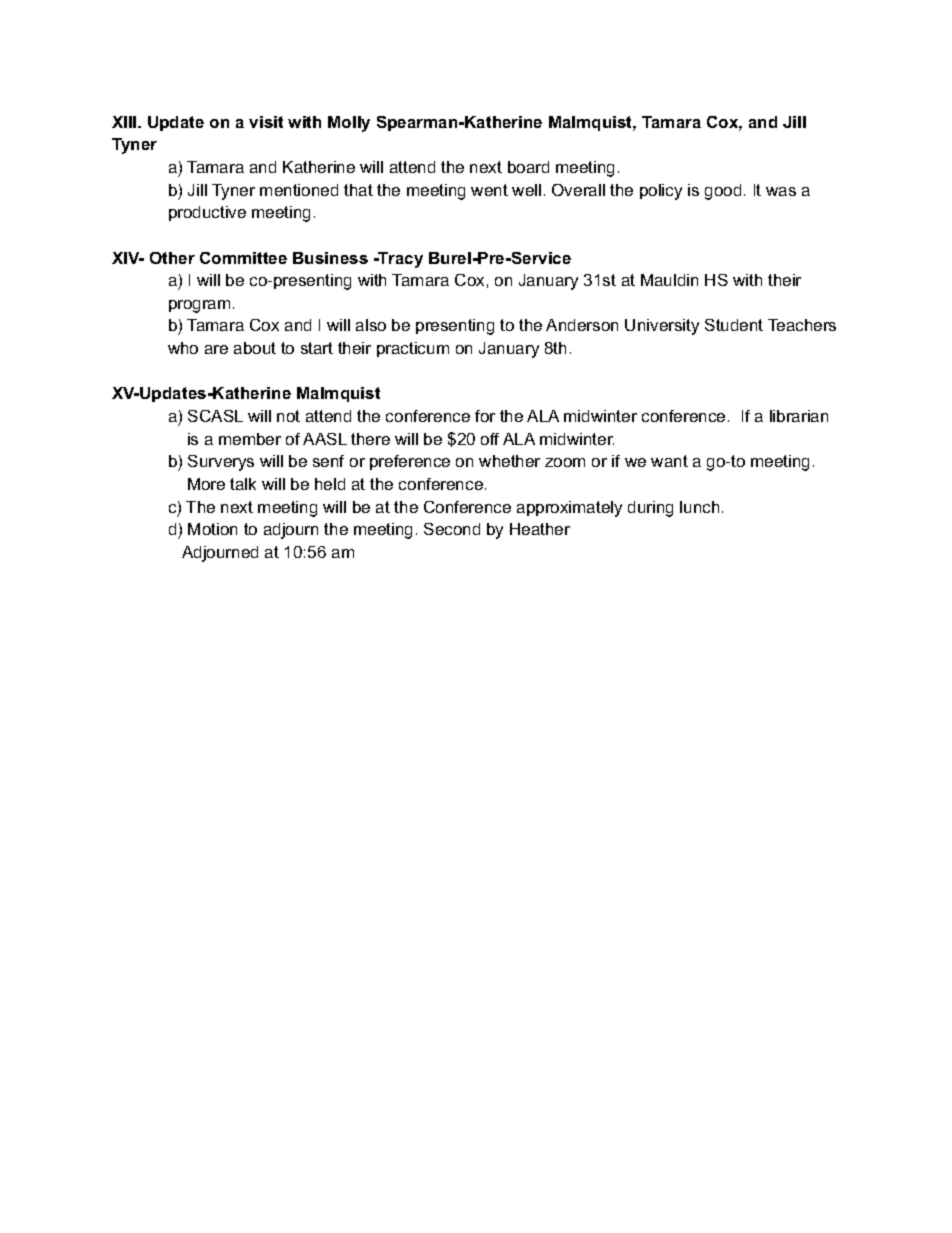 This screenshot has width=952, height=1233. What do you see at coordinates (452, 529) in the screenshot?
I see `Second` at bounding box center [452, 529].
